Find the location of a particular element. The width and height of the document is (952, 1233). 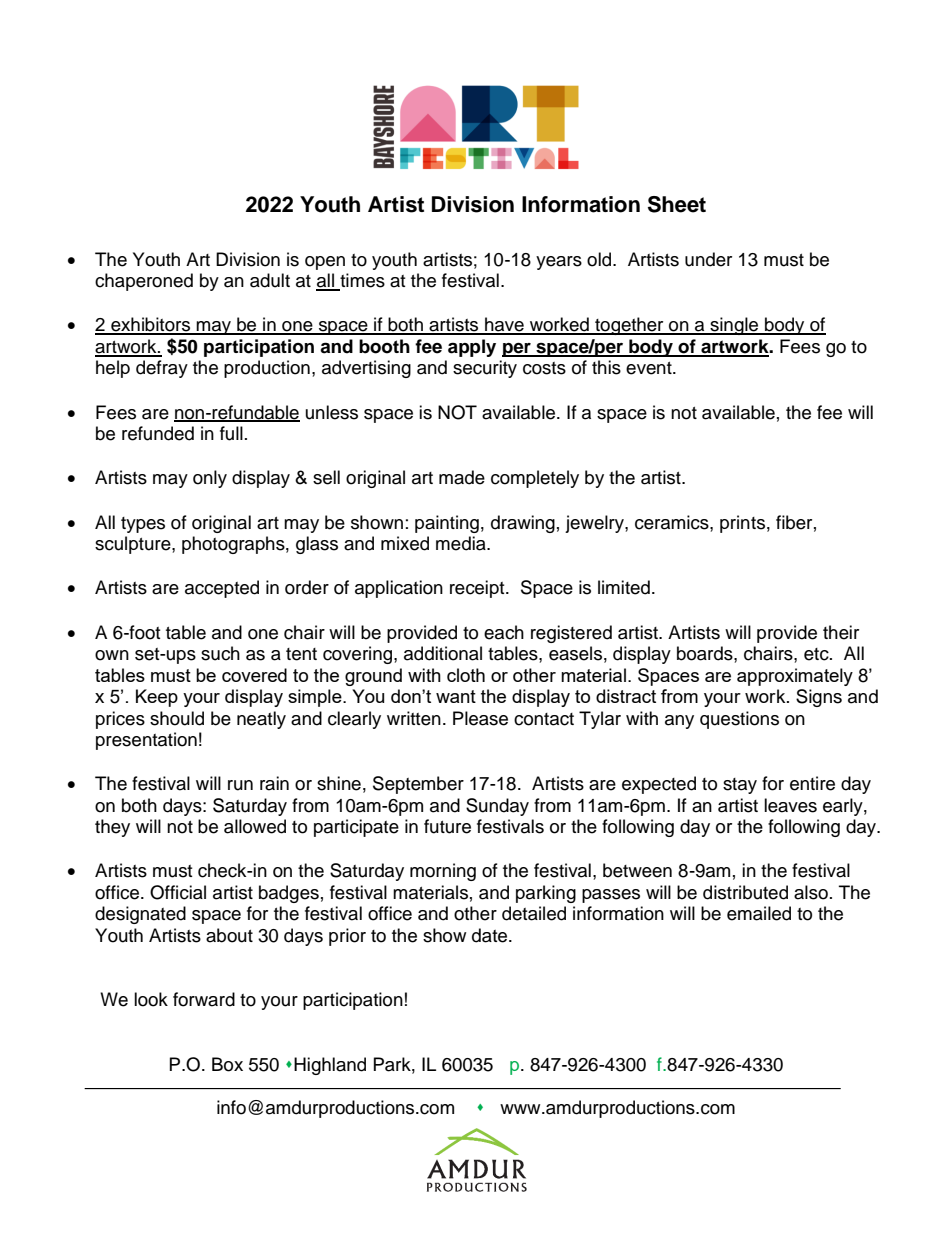

full is located at coordinates (231, 433).
